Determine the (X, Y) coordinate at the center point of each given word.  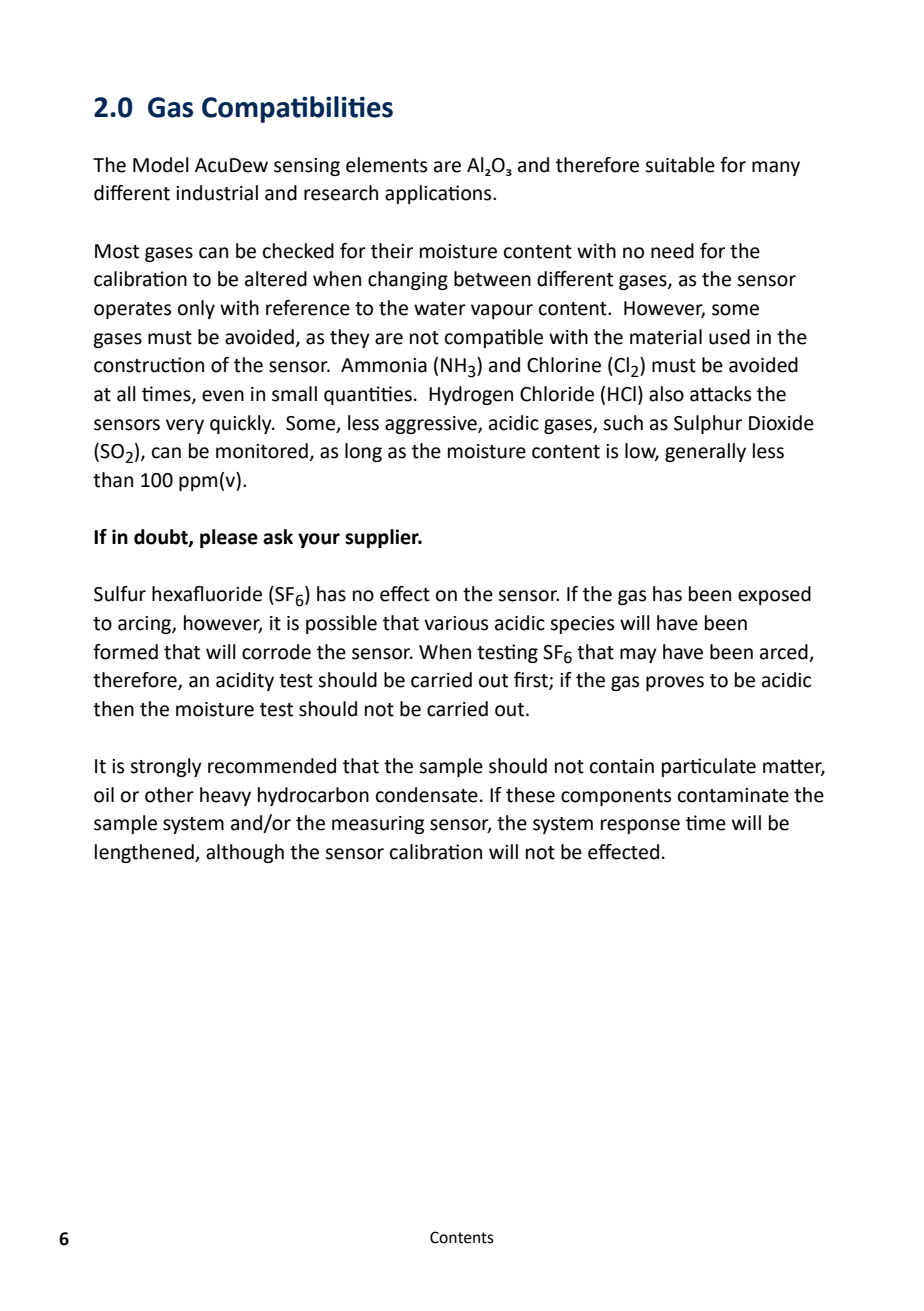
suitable (680, 165)
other (169, 795)
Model (161, 165)
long (363, 452)
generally (705, 452)
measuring (378, 825)
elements (386, 165)
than (113, 480)
